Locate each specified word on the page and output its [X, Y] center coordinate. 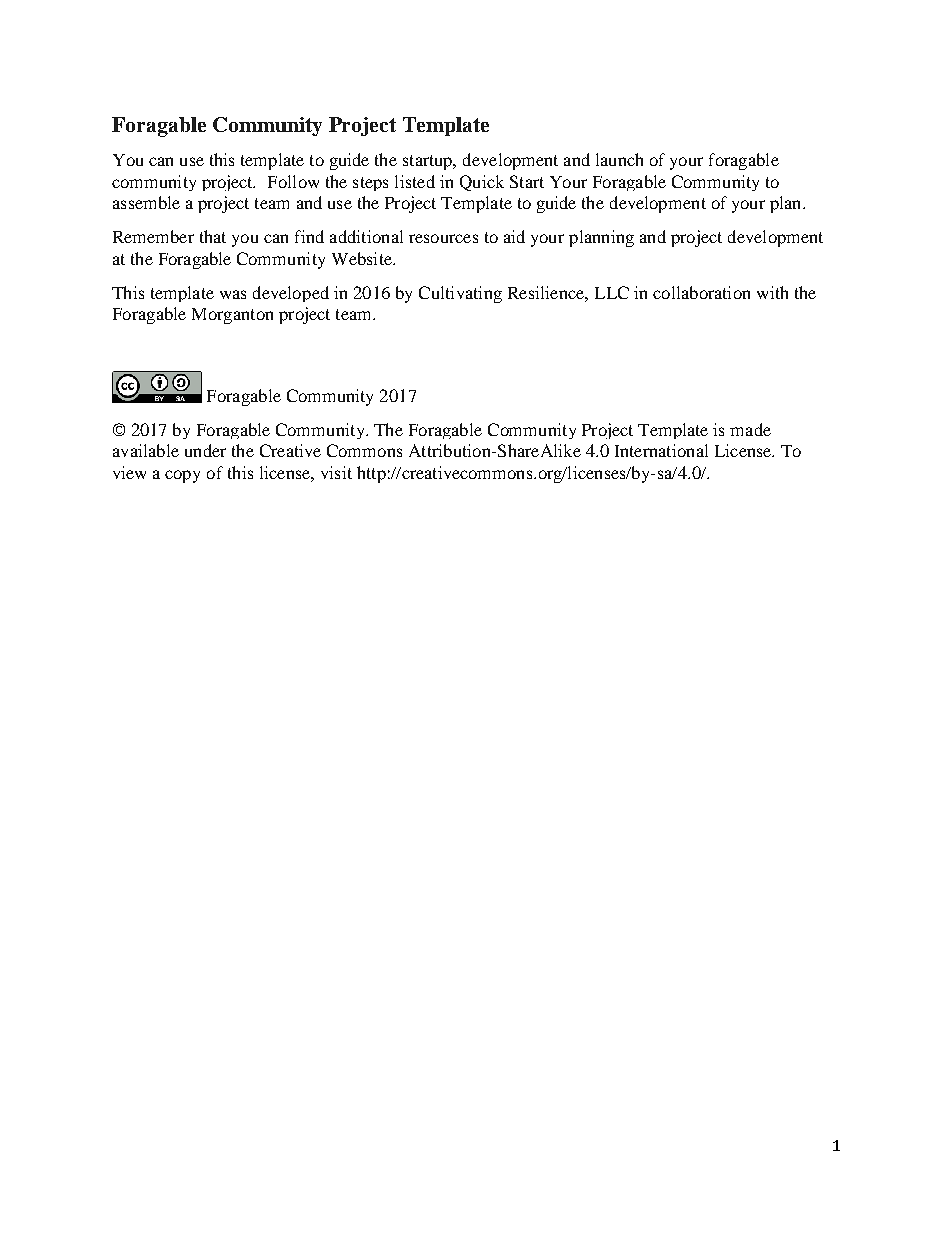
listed [415, 181]
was [233, 294]
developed [291, 294]
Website [363, 258]
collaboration [701, 292]
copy [182, 476]
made [750, 429]
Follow [293, 181]
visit [336, 472]
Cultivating [460, 294]
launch [619, 159]
